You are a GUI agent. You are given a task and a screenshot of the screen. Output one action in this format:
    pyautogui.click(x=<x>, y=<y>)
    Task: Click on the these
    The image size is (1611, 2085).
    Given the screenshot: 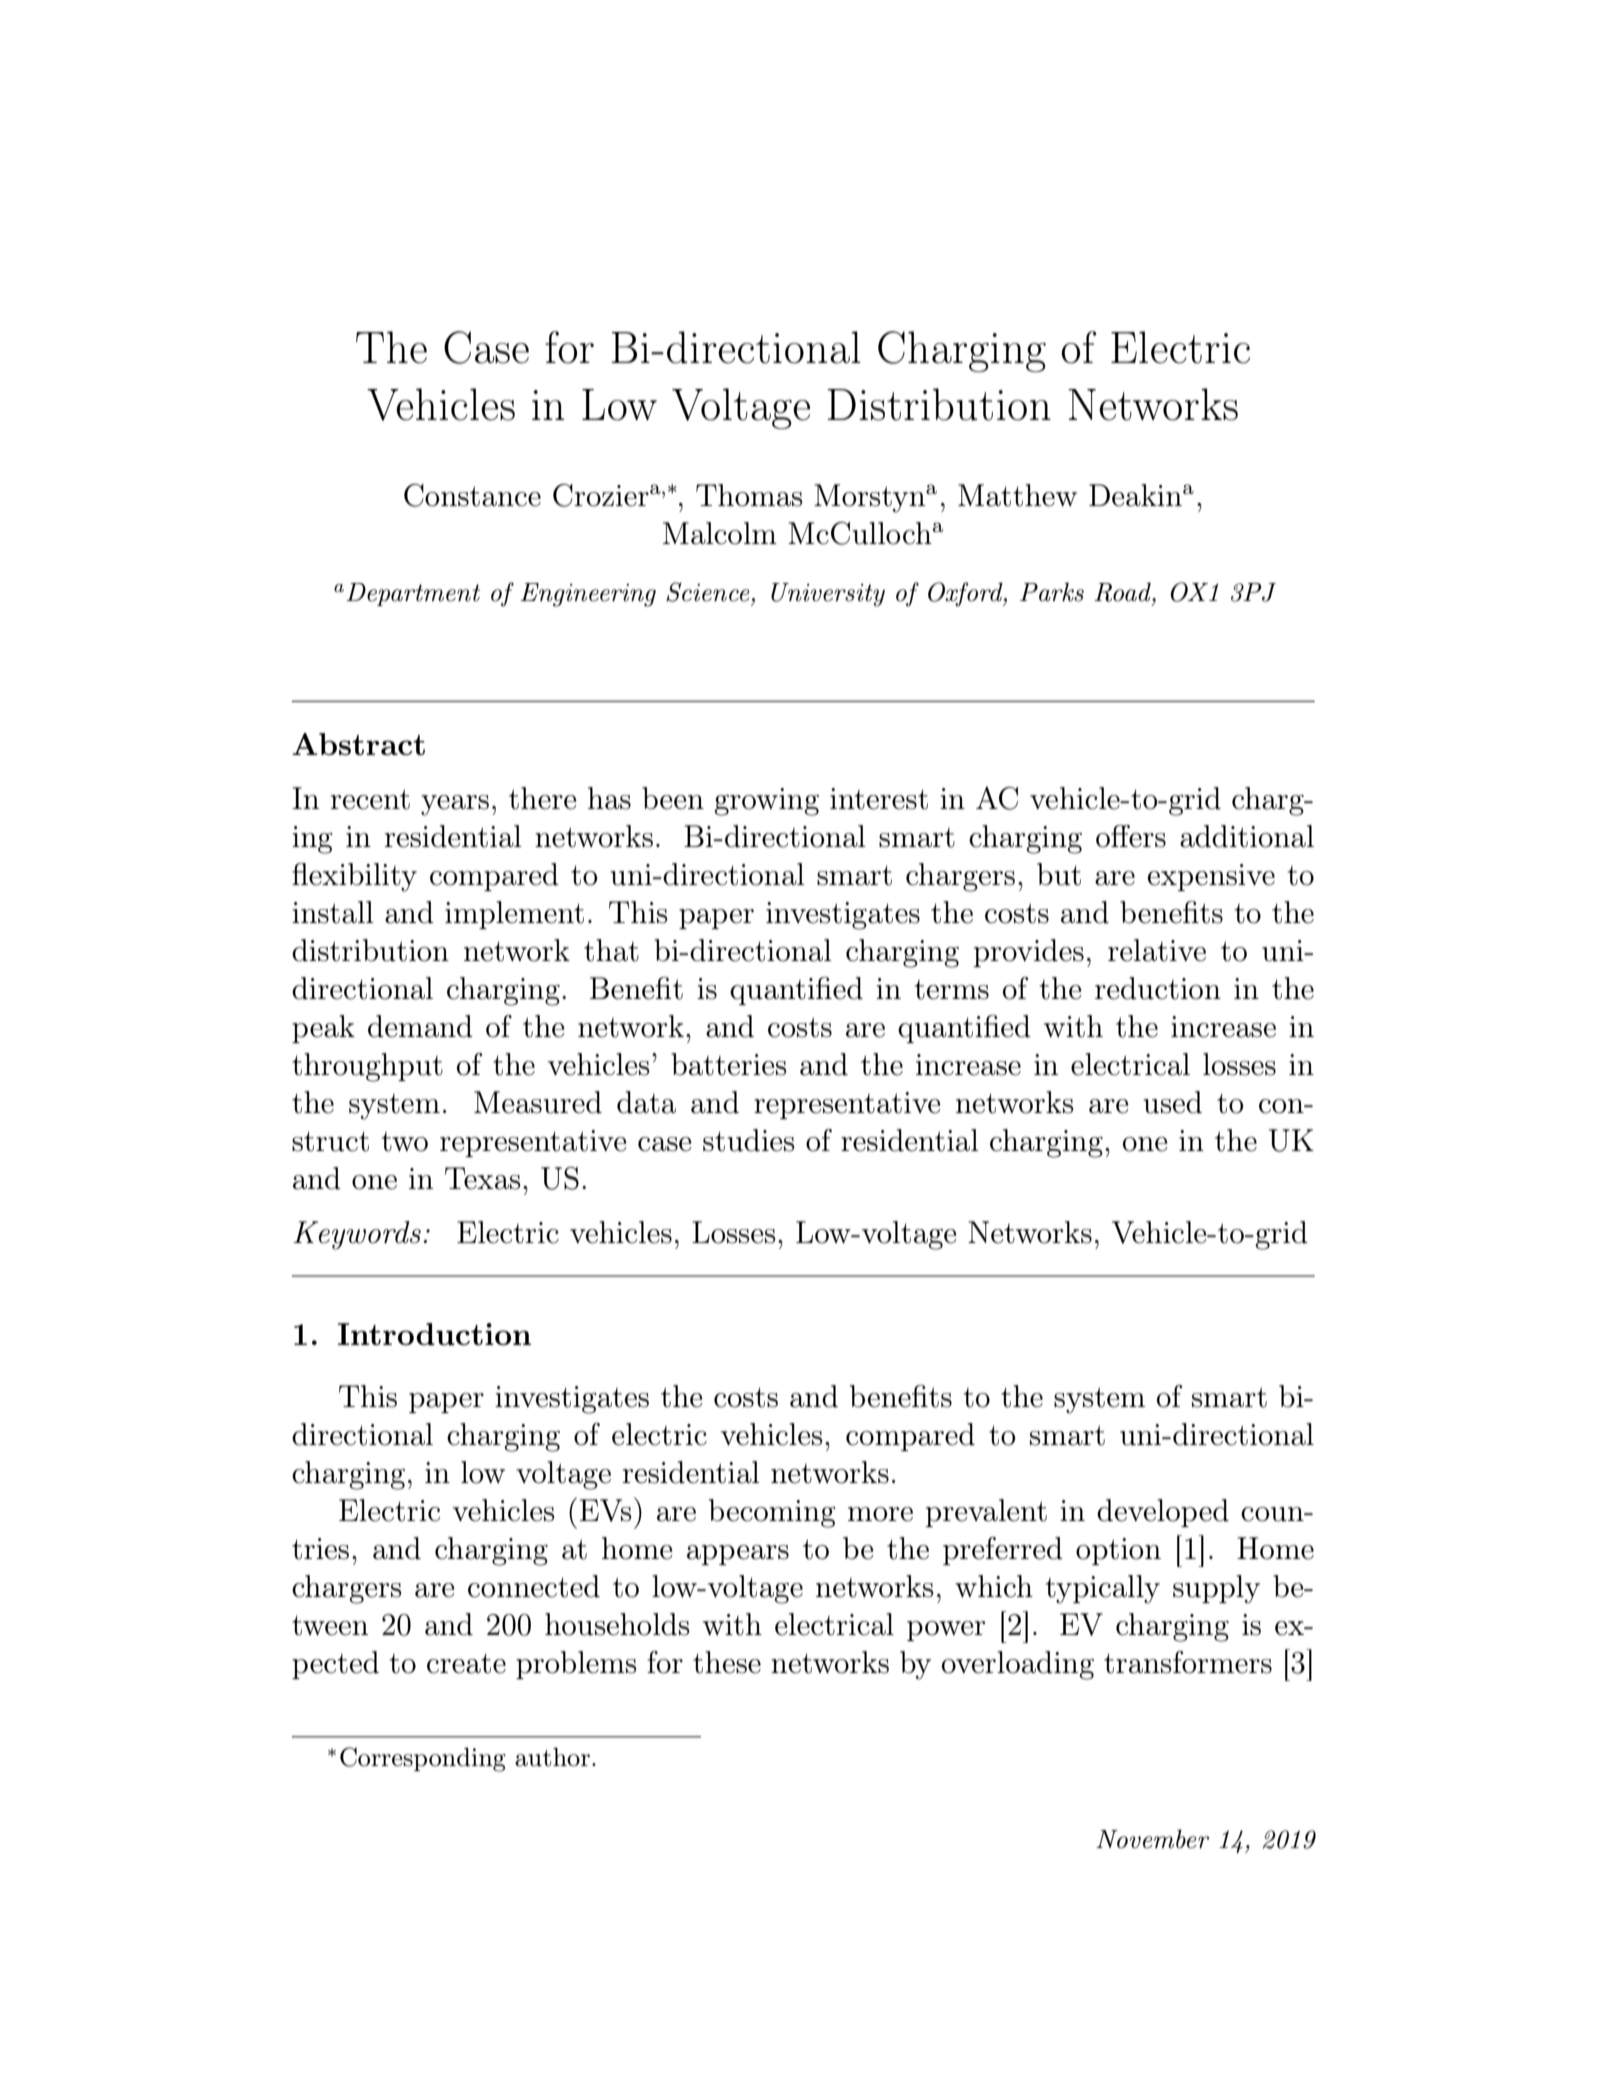 What is the action you would take?
    pyautogui.click(x=727, y=1662)
